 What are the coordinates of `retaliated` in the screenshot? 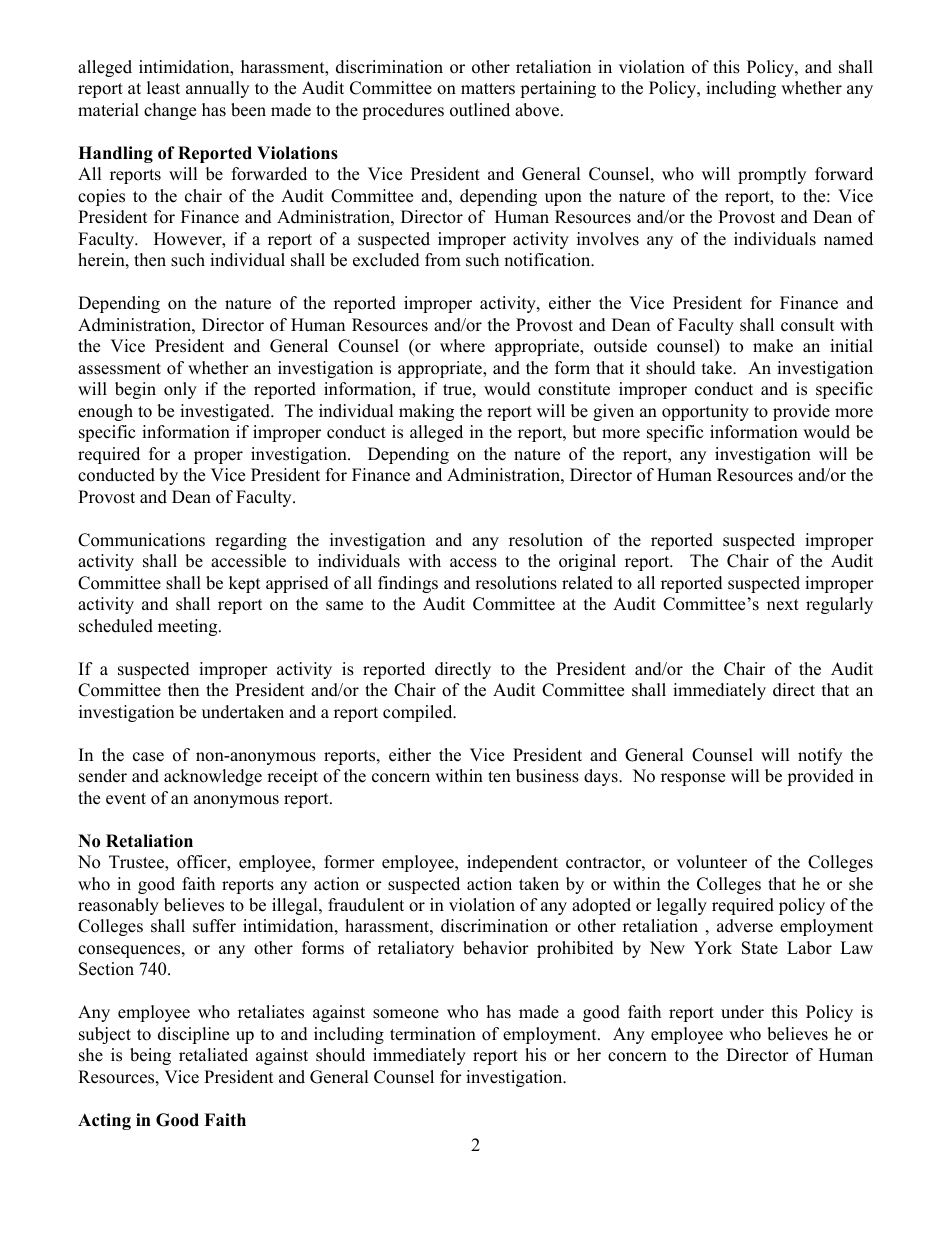 It's located at (213, 1055).
